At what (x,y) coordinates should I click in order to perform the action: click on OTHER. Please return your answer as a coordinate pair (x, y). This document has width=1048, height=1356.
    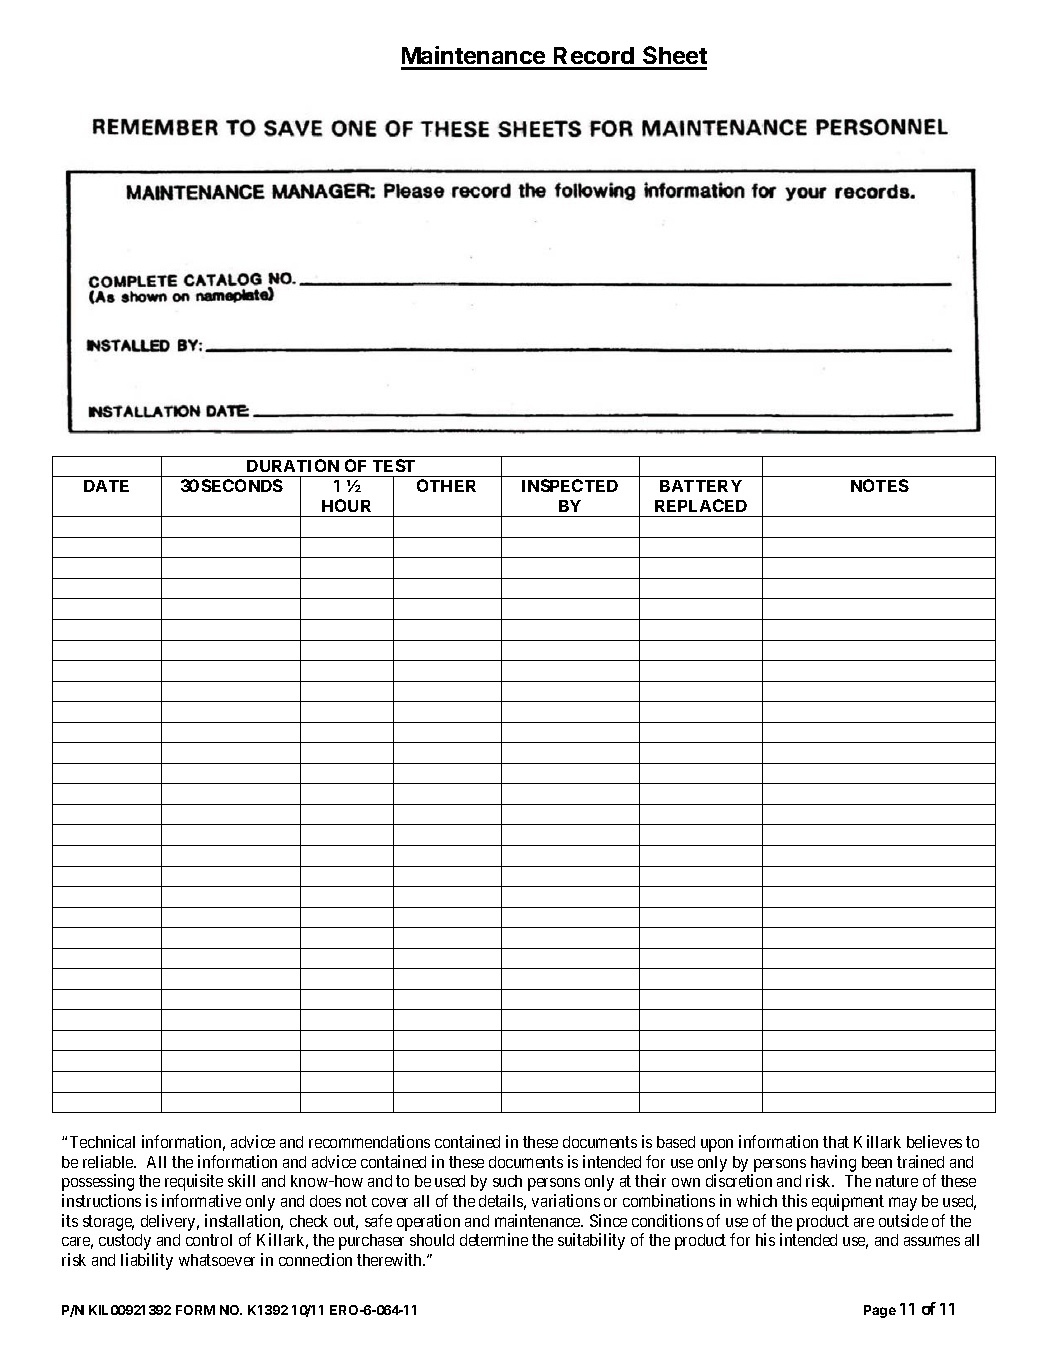
    Looking at the image, I should click on (446, 485).
